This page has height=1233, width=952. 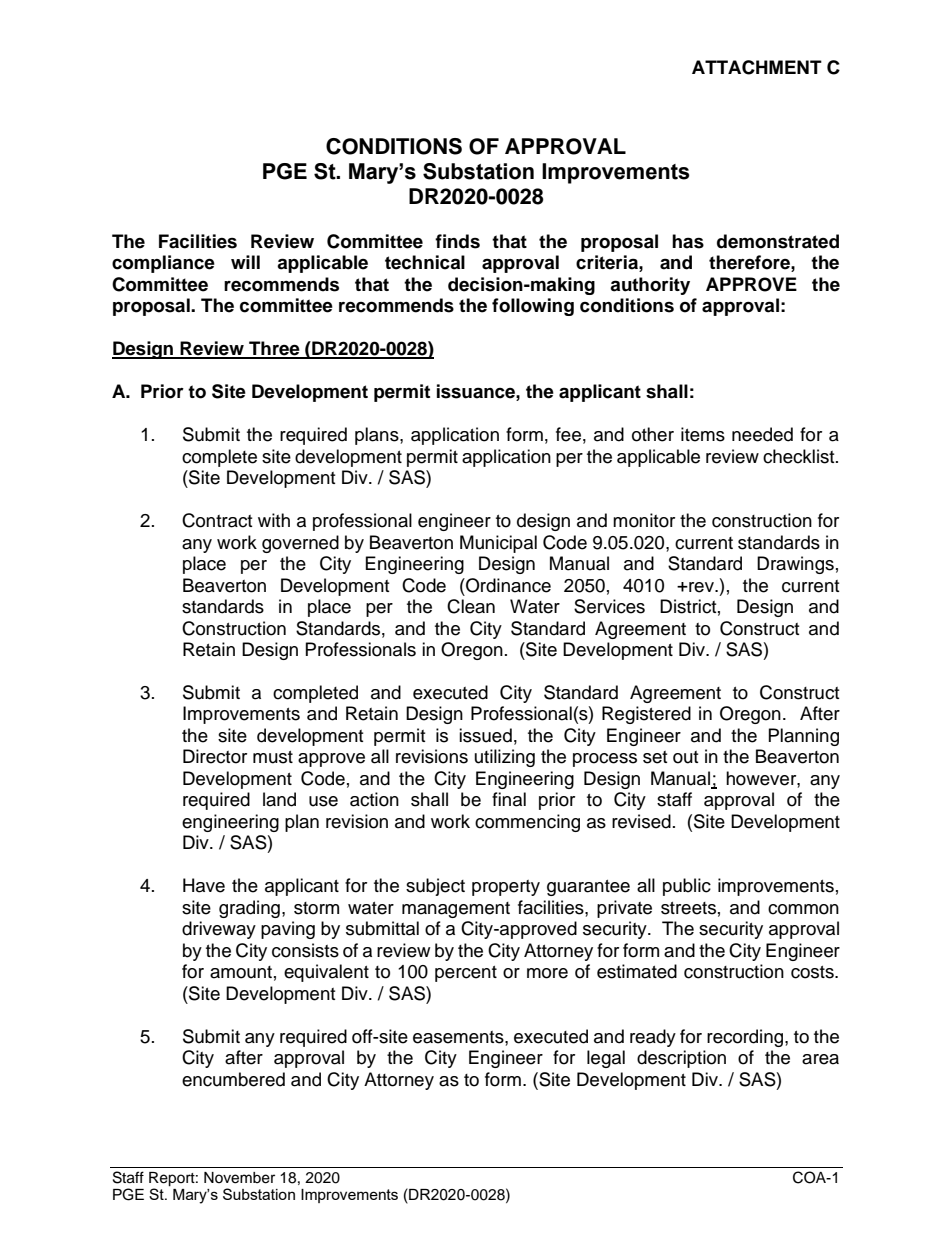 I want to click on will, so click(x=245, y=262).
